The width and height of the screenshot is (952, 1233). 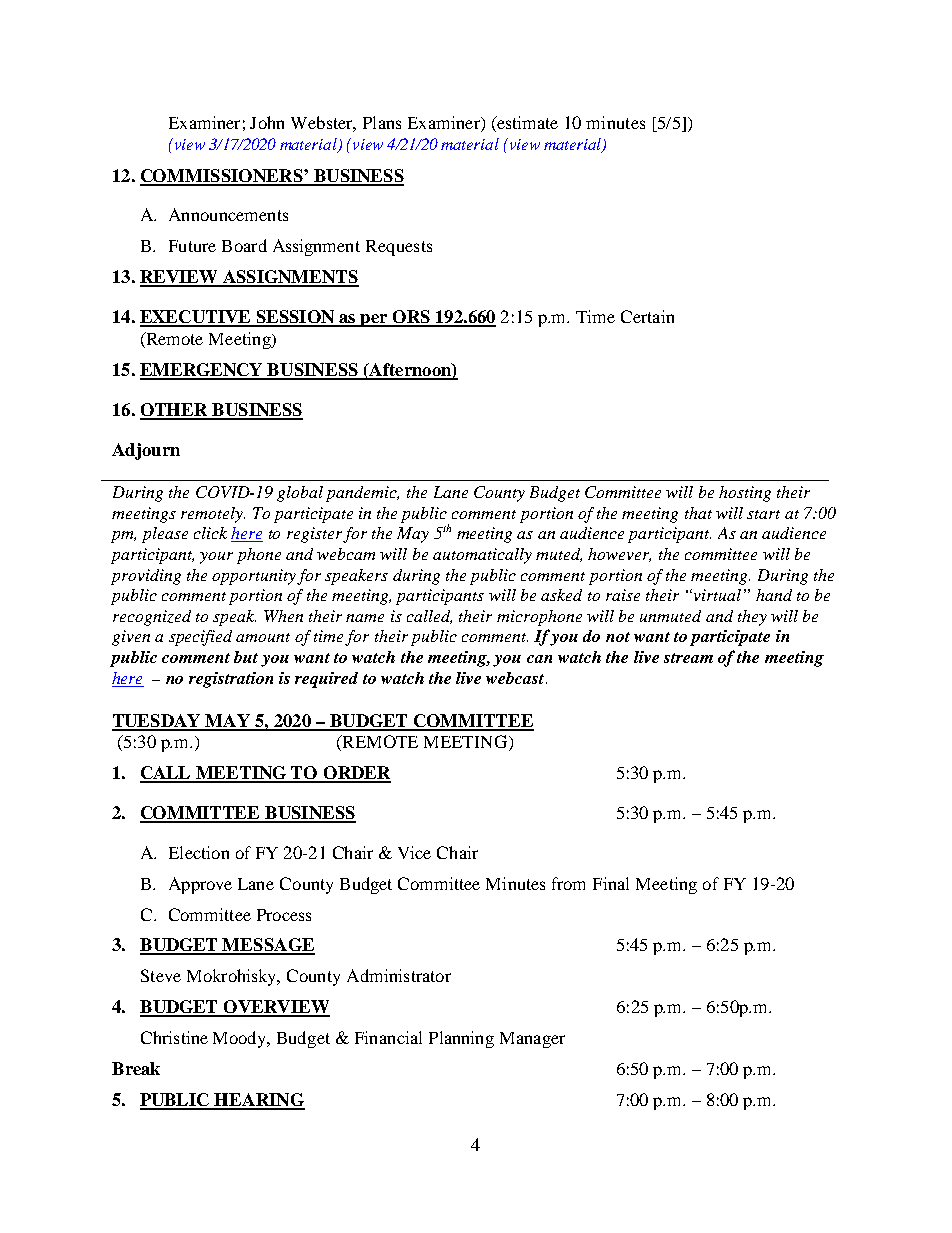 What do you see at coordinates (414, 852) in the screenshot?
I see `Vice` at bounding box center [414, 852].
